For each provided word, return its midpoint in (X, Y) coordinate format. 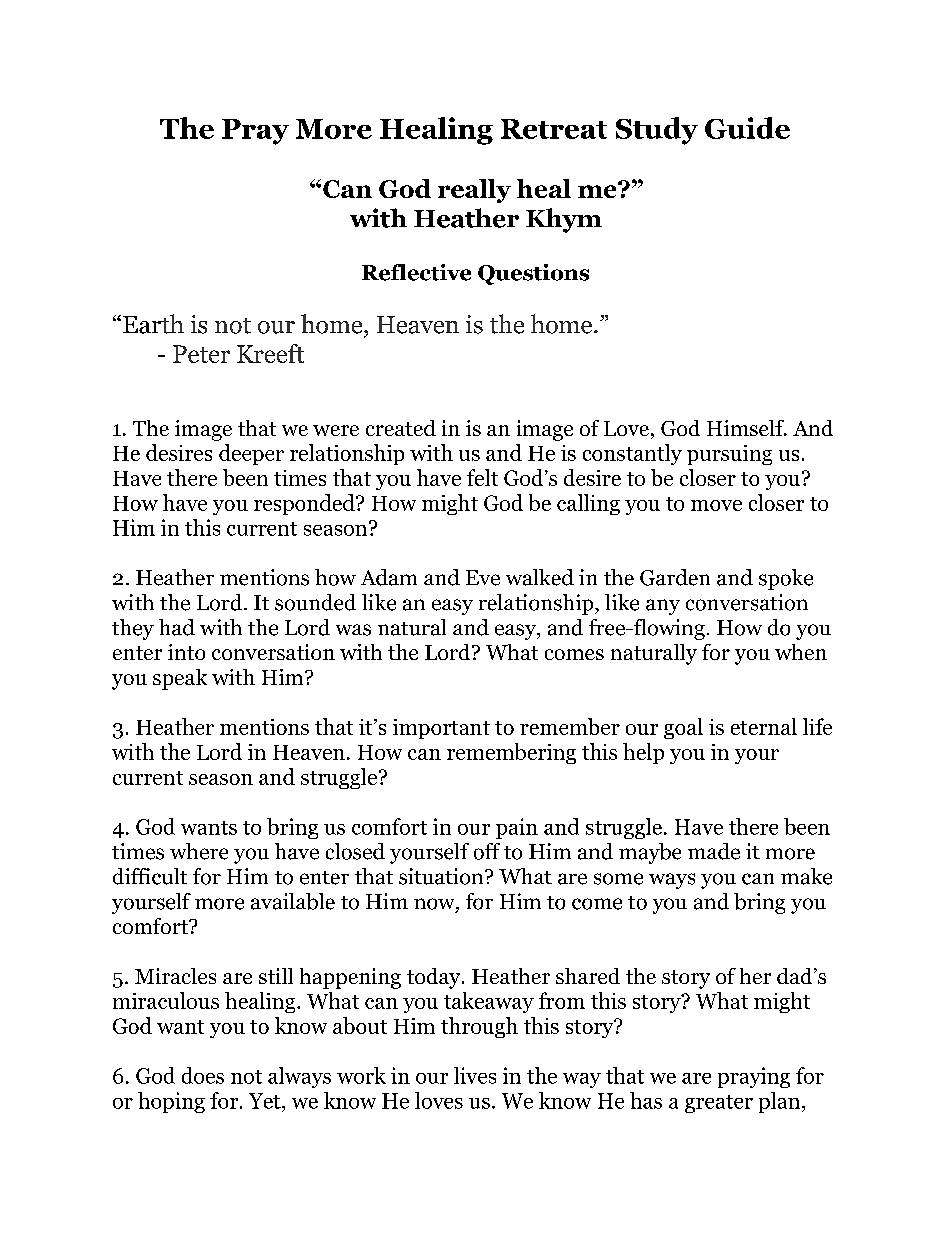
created (401, 428)
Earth (153, 324)
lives (475, 1075)
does (203, 1075)
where (199, 851)
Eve (483, 578)
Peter (201, 354)
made (714, 851)
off (487, 851)
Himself (746, 428)
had (177, 627)
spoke (786, 579)
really (474, 191)
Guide (747, 128)
